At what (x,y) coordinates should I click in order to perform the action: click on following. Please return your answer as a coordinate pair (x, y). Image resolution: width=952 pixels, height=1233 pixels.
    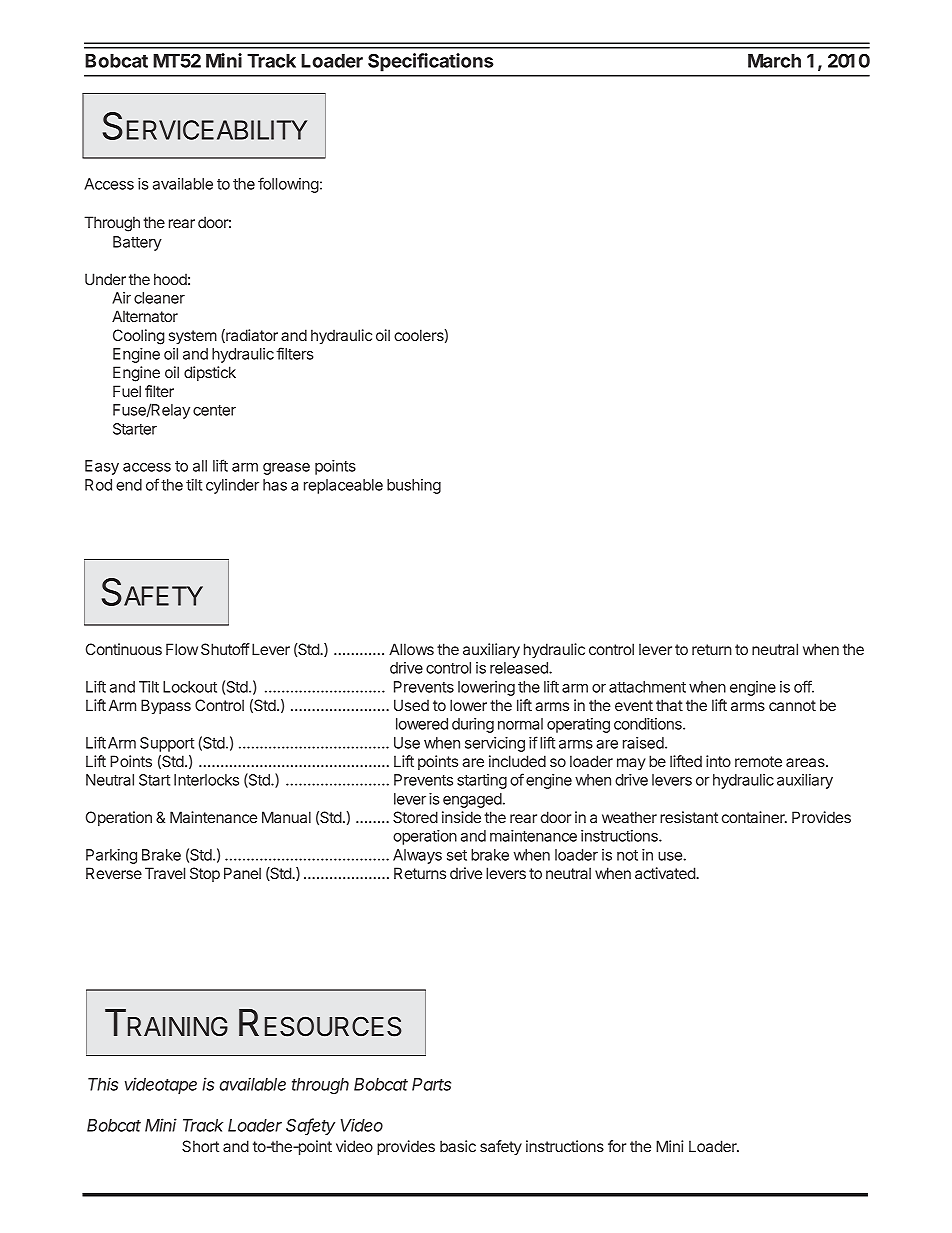
    Looking at the image, I should click on (288, 185).
